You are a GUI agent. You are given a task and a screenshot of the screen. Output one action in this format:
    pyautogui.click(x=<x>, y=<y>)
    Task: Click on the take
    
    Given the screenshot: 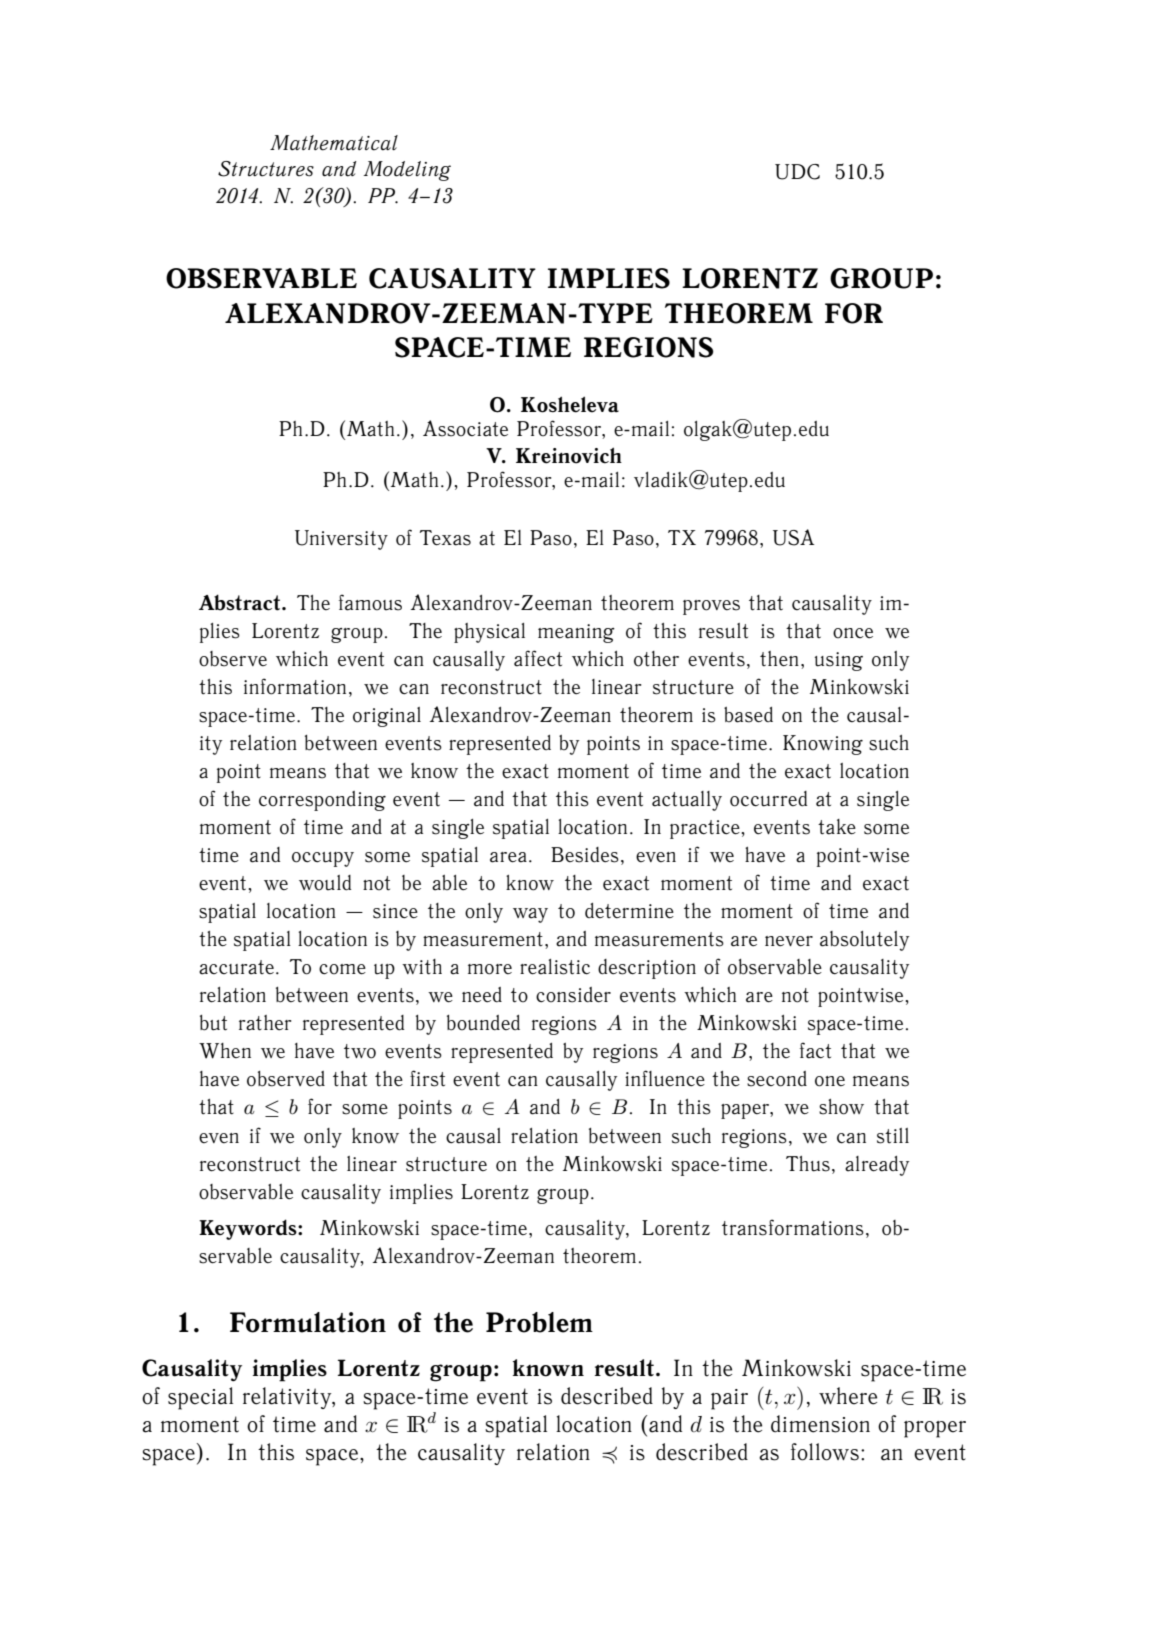 What is the action you would take?
    pyautogui.click(x=837, y=827)
